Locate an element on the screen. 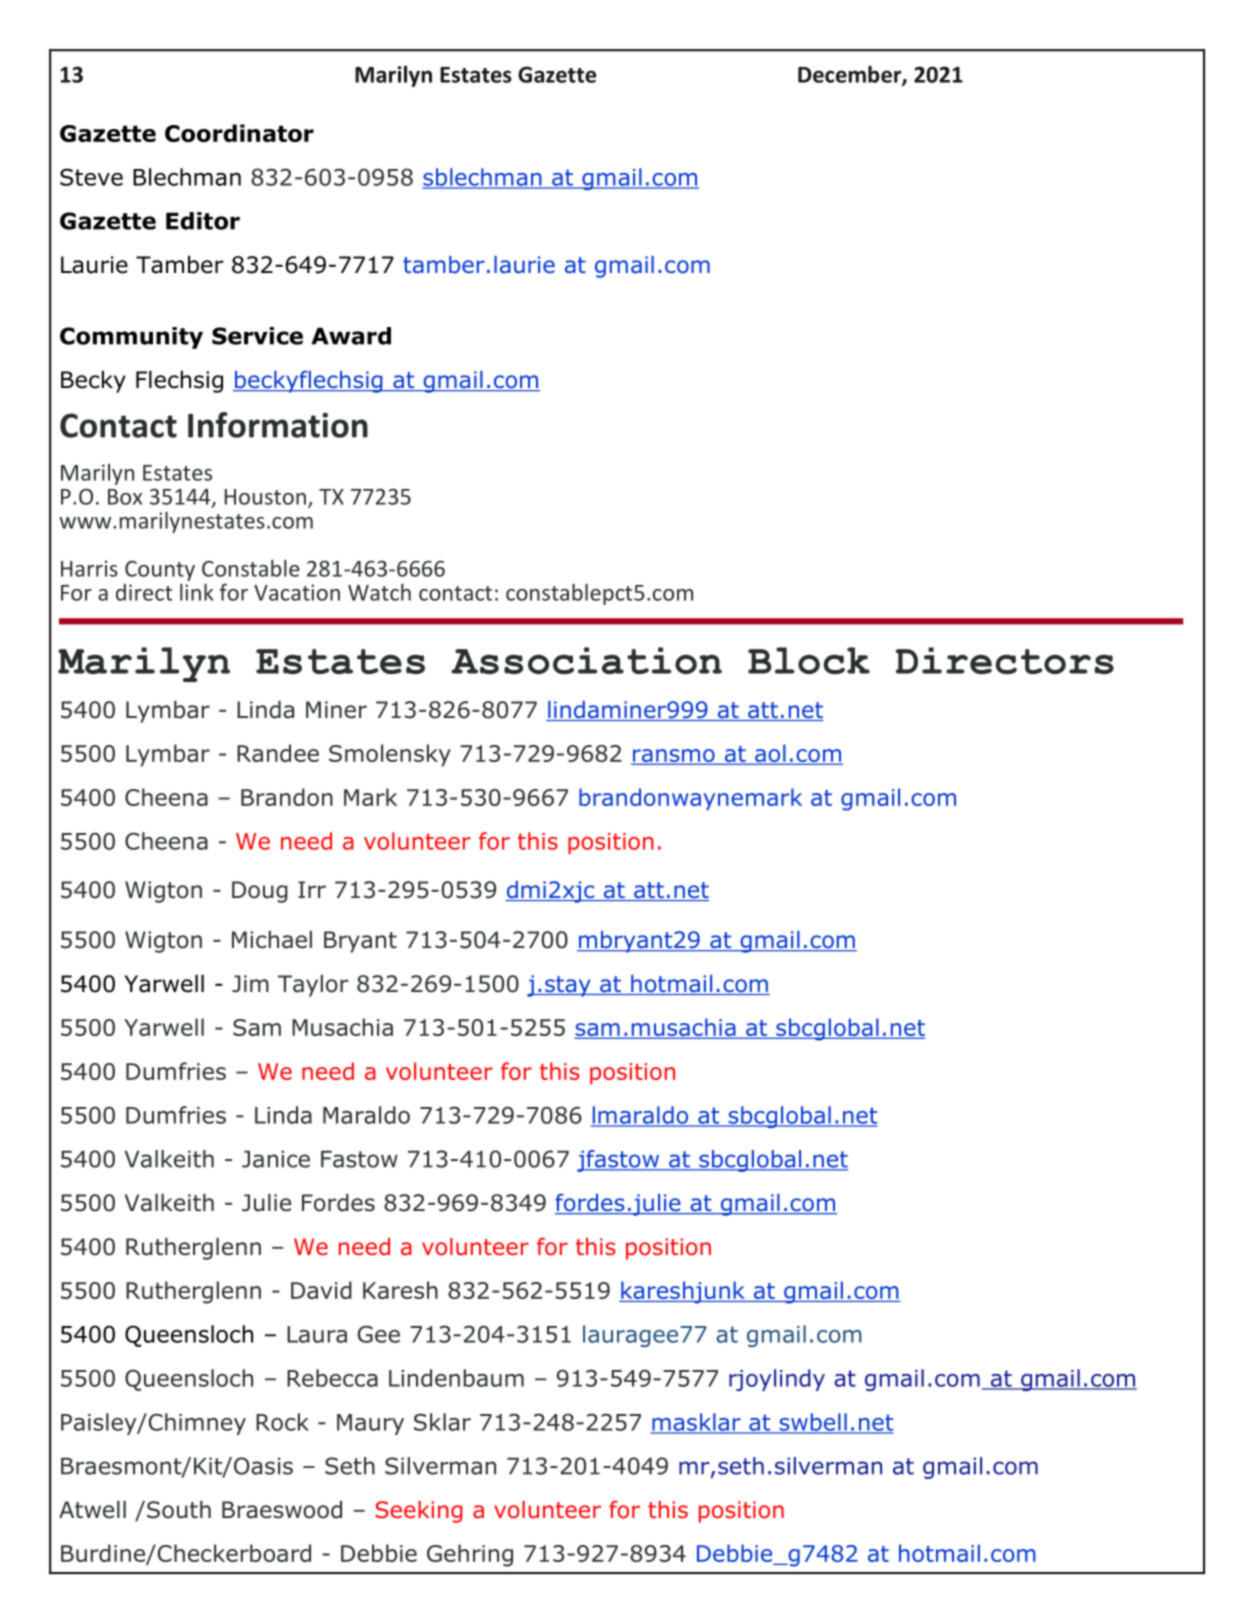 The width and height of the screenshot is (1254, 1623). Smolensky is located at coordinates (390, 755).
